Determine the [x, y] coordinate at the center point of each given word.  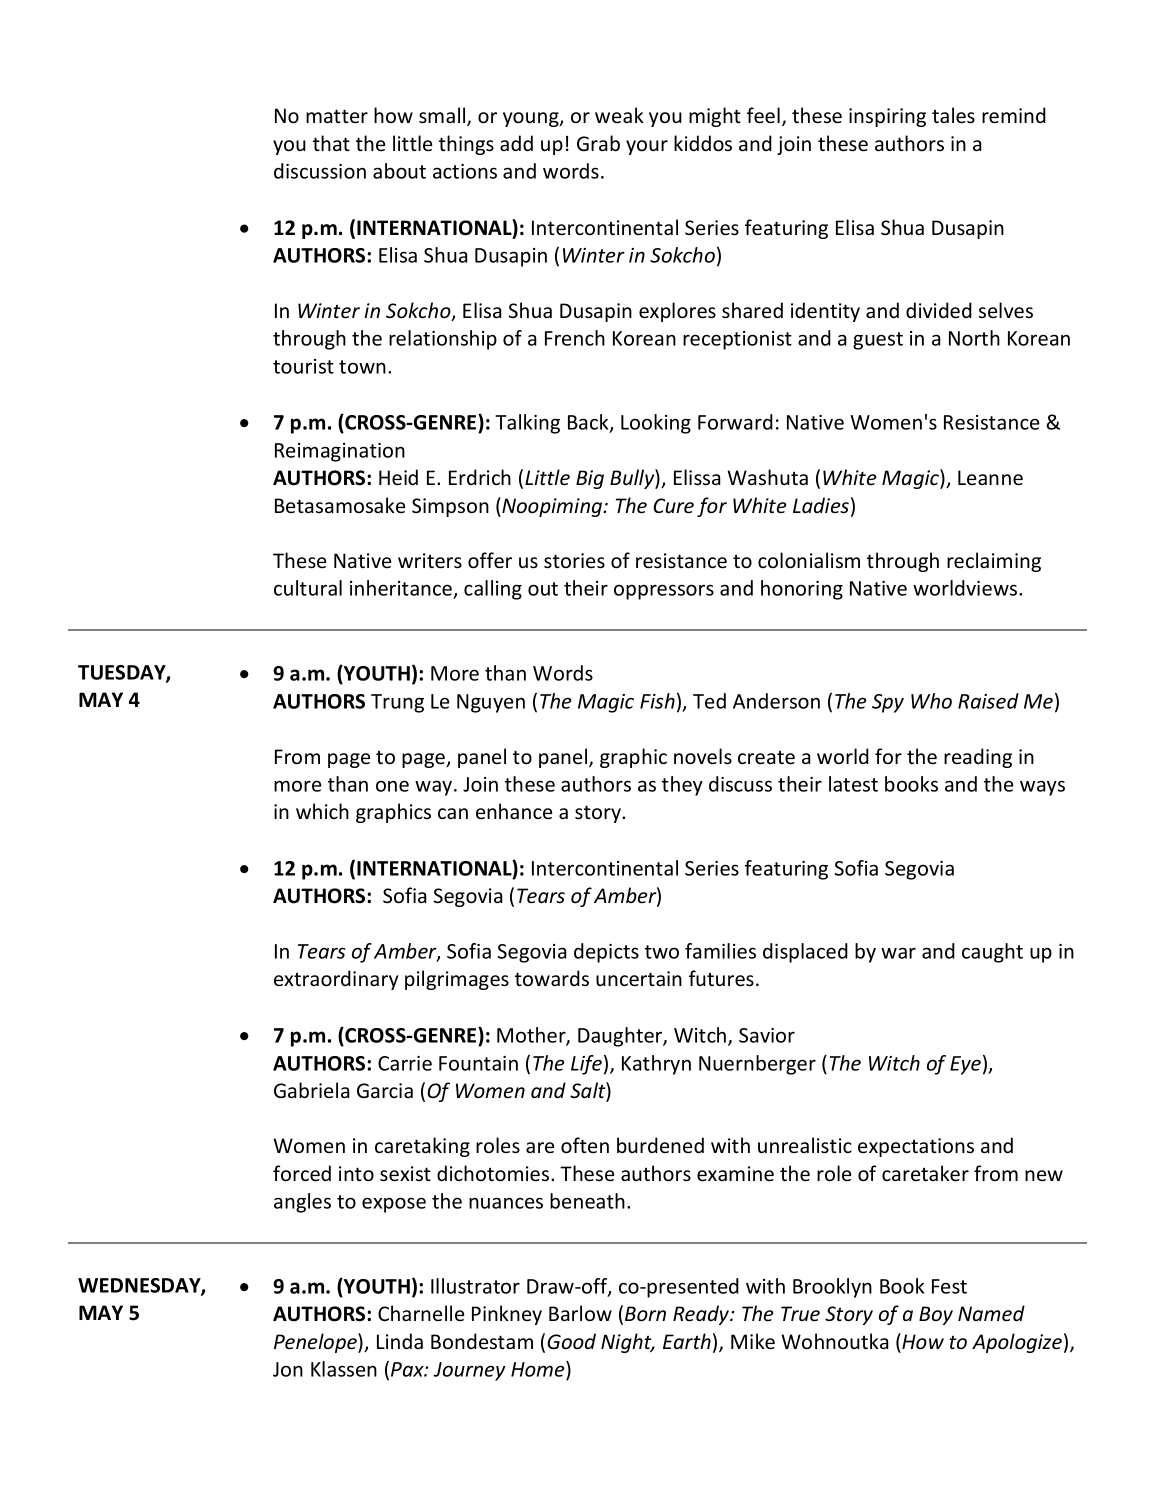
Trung [397, 703]
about [399, 171]
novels [703, 756]
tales [953, 115]
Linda [400, 1341]
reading [978, 758]
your [647, 147]
